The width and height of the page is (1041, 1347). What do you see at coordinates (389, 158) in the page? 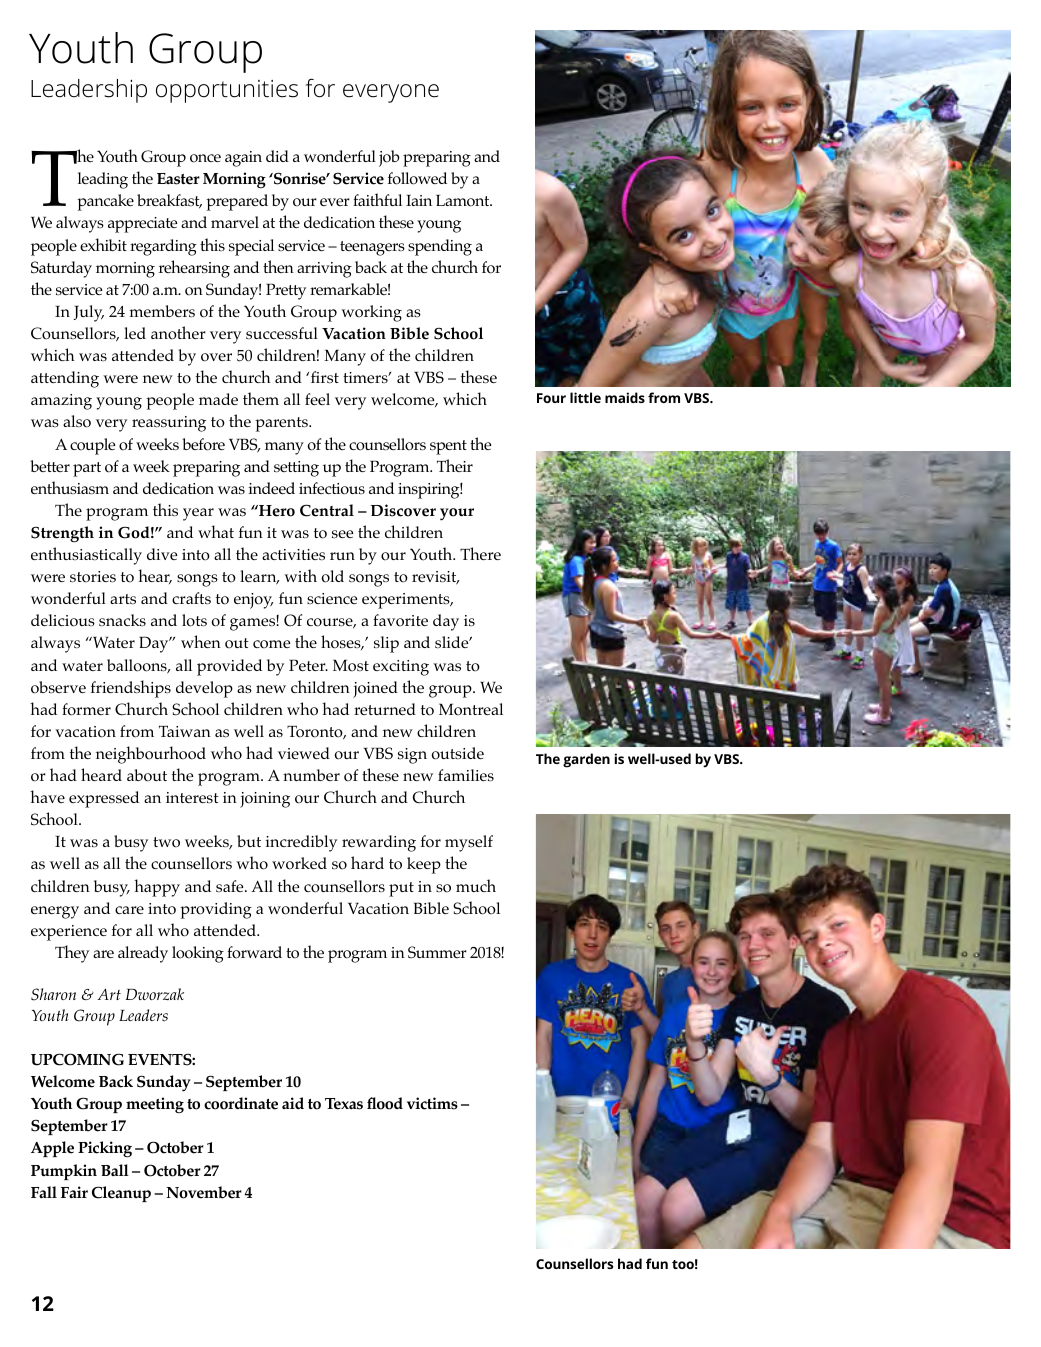
I see `job` at bounding box center [389, 158].
